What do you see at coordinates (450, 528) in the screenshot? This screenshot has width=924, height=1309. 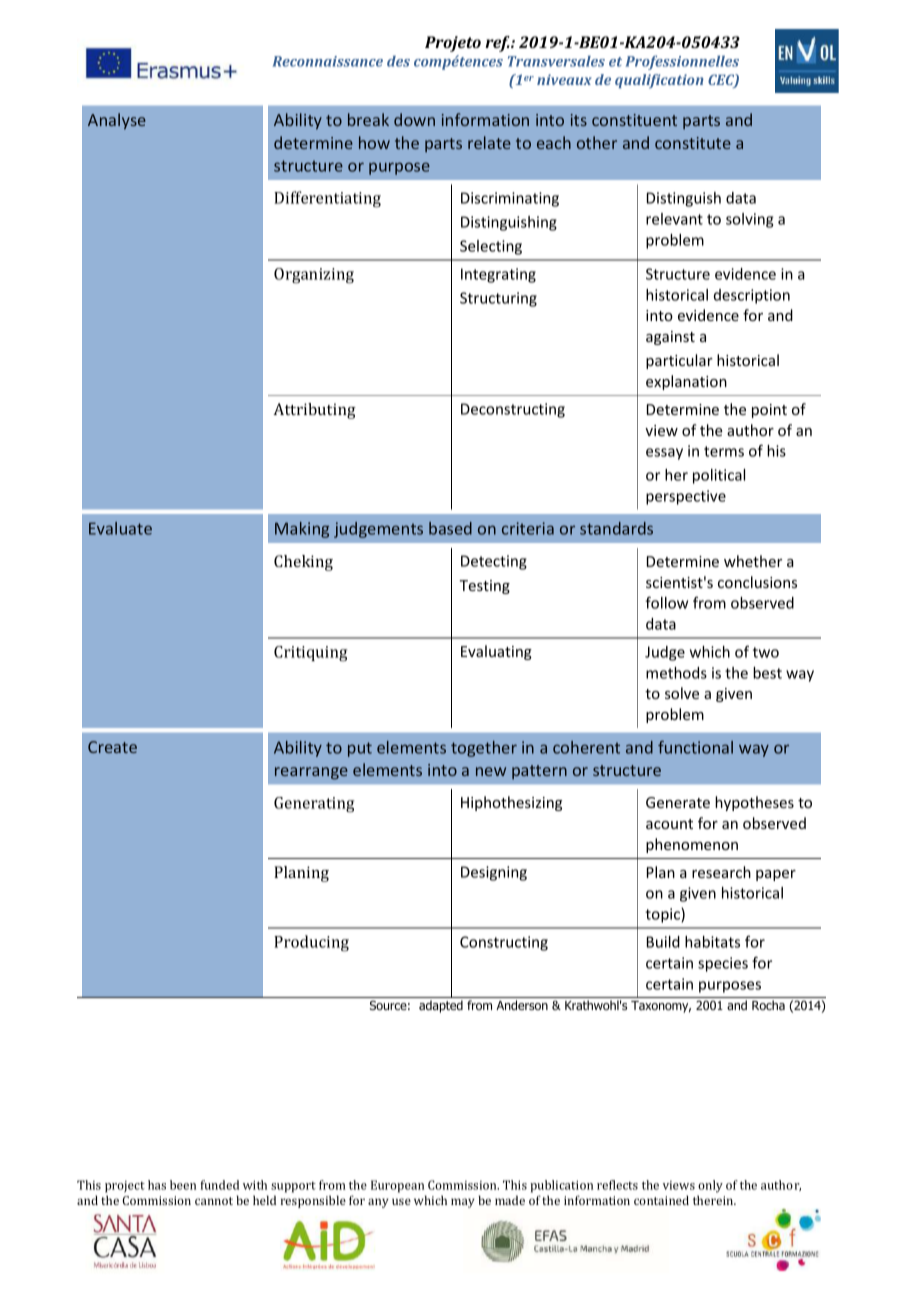 I see `based` at bounding box center [450, 528].
